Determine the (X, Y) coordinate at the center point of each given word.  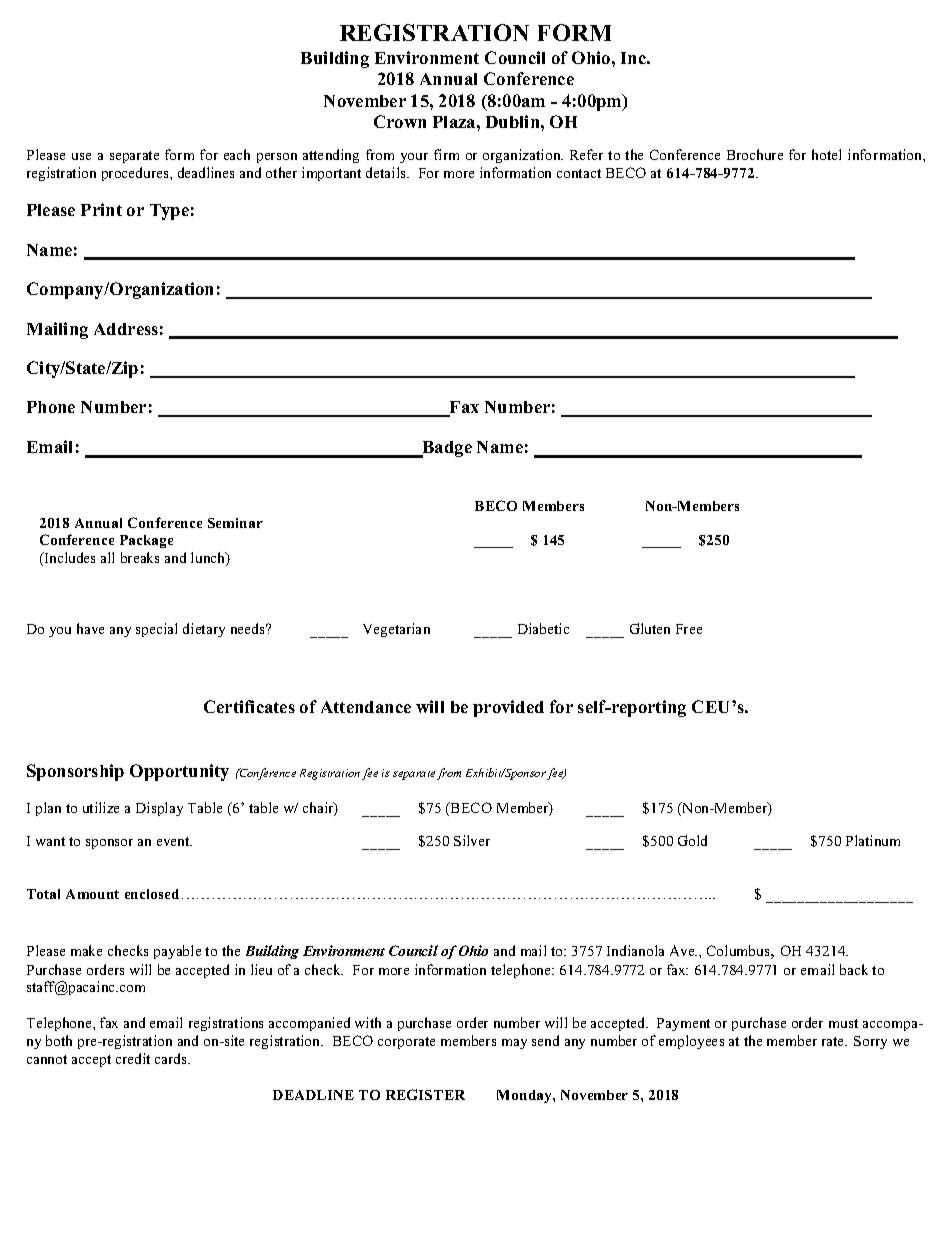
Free (689, 629)
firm (446, 154)
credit (133, 1058)
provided (508, 708)
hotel (826, 154)
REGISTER (425, 1094)
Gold (692, 840)
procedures (136, 174)
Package (146, 541)
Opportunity (179, 772)
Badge (446, 449)
